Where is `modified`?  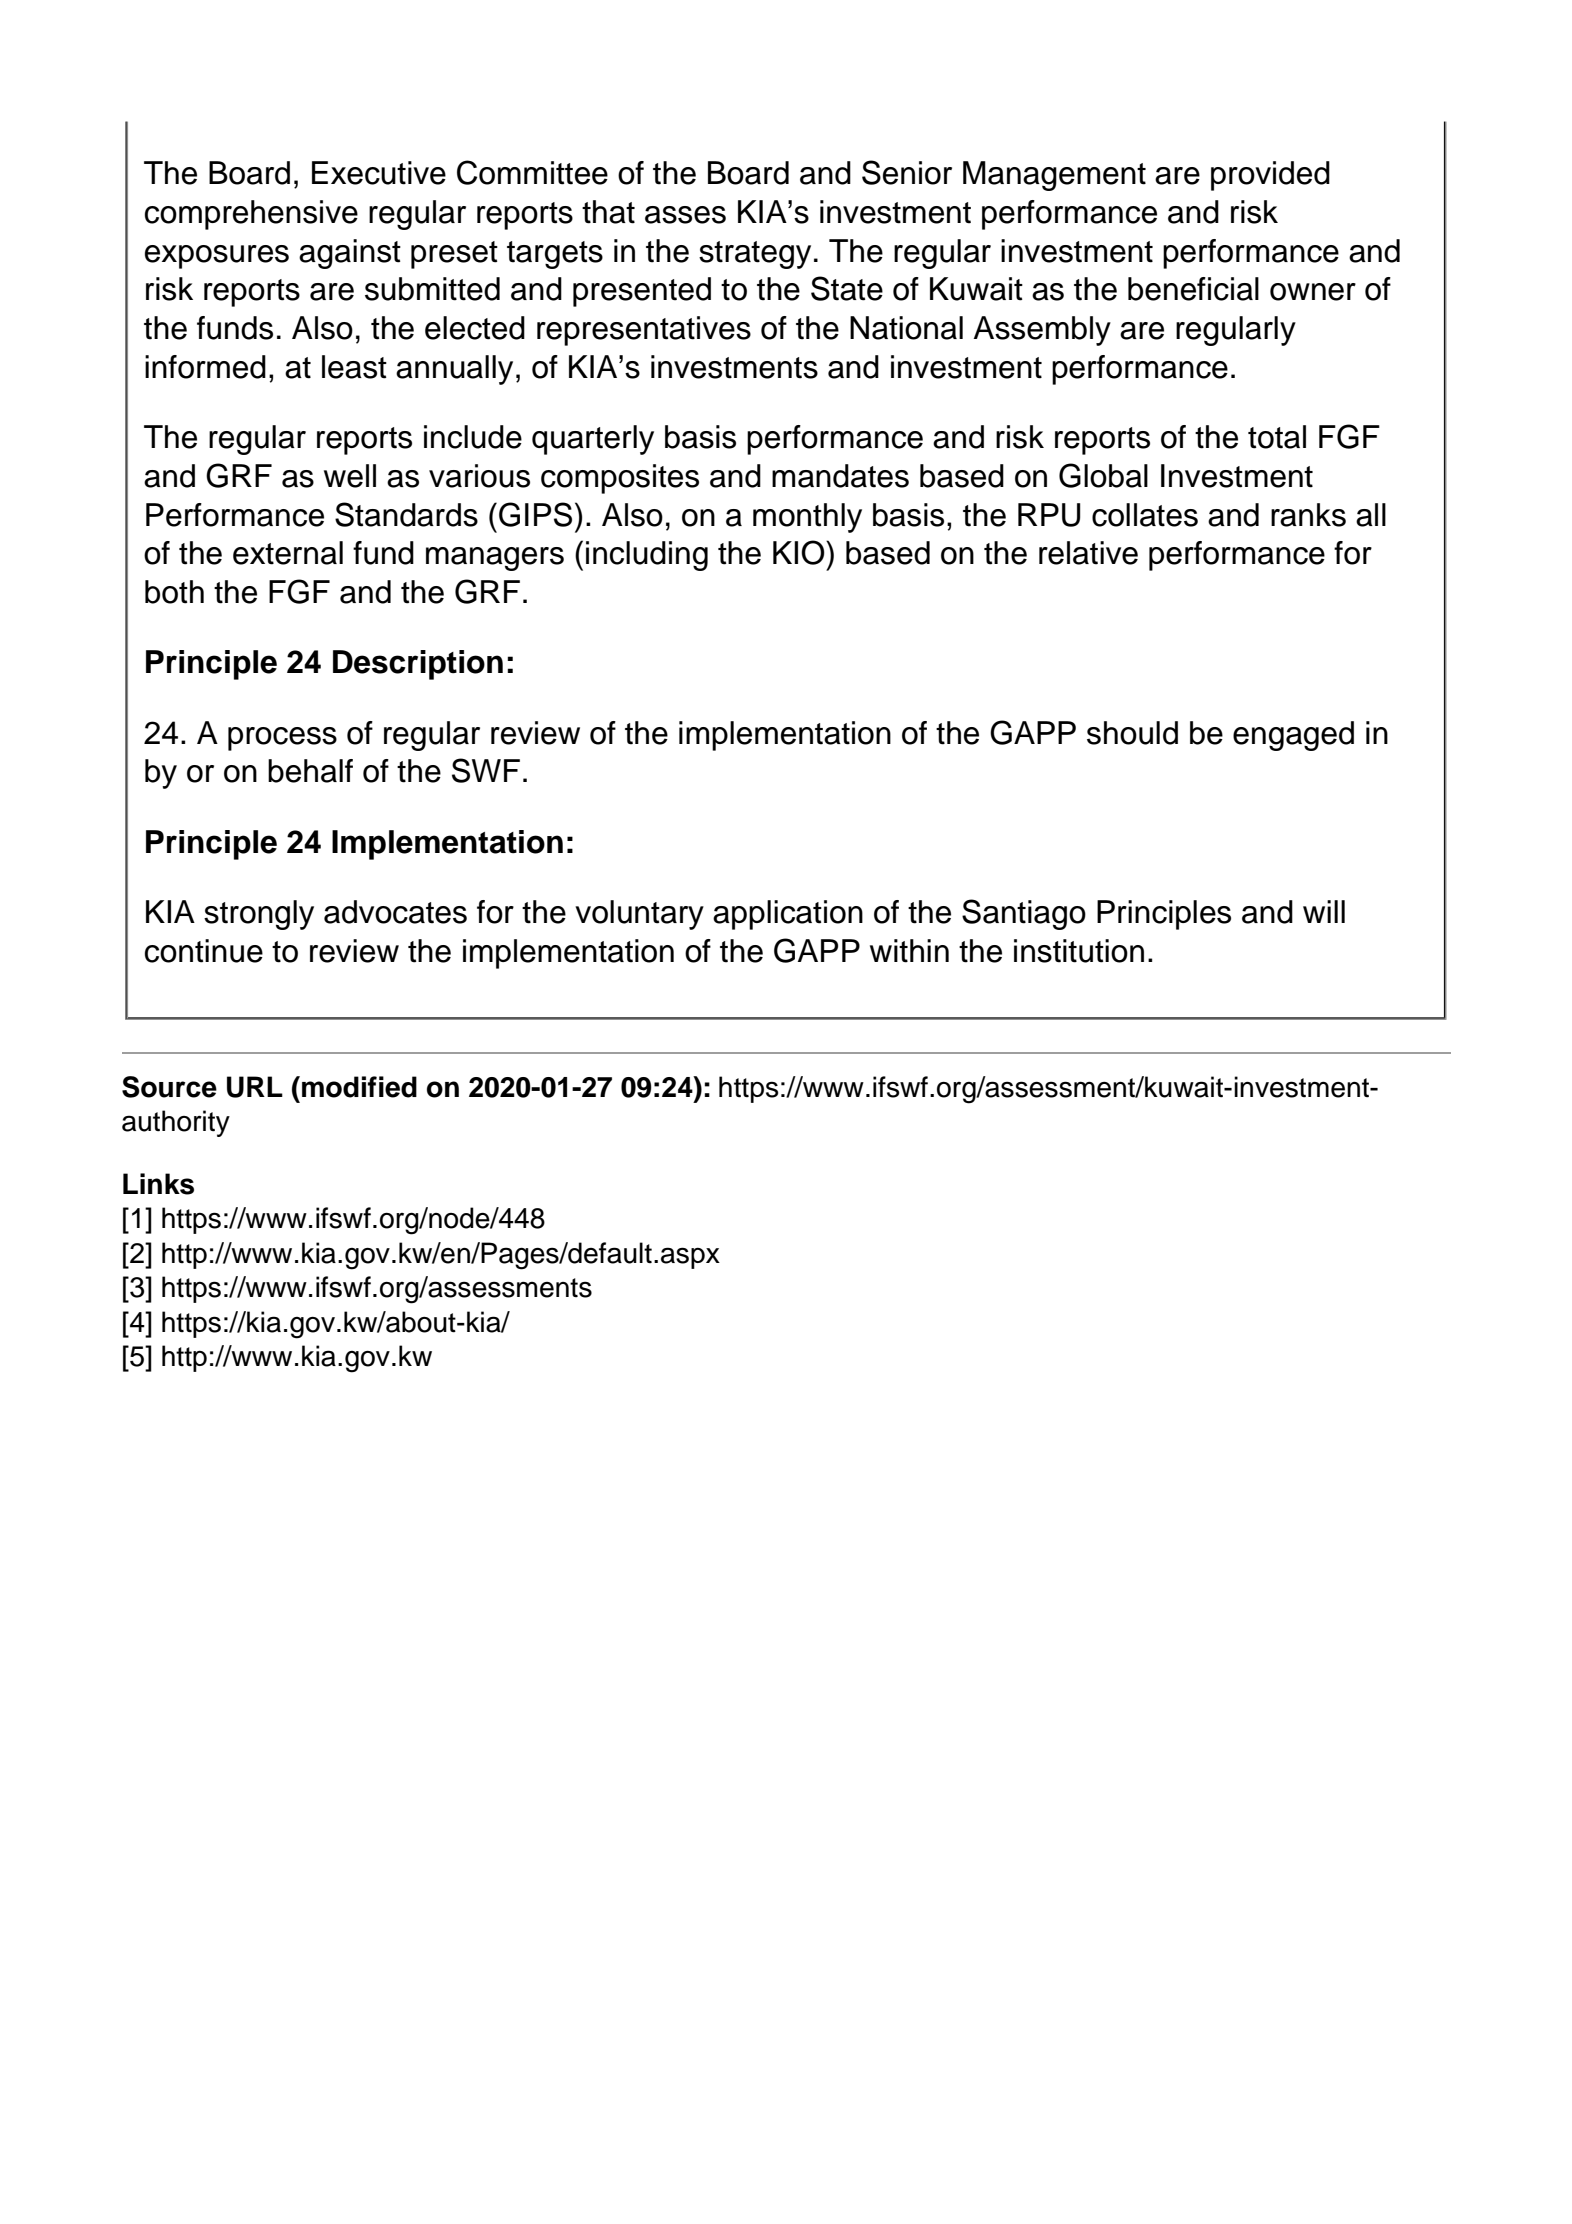
modified is located at coordinates (359, 1087).
